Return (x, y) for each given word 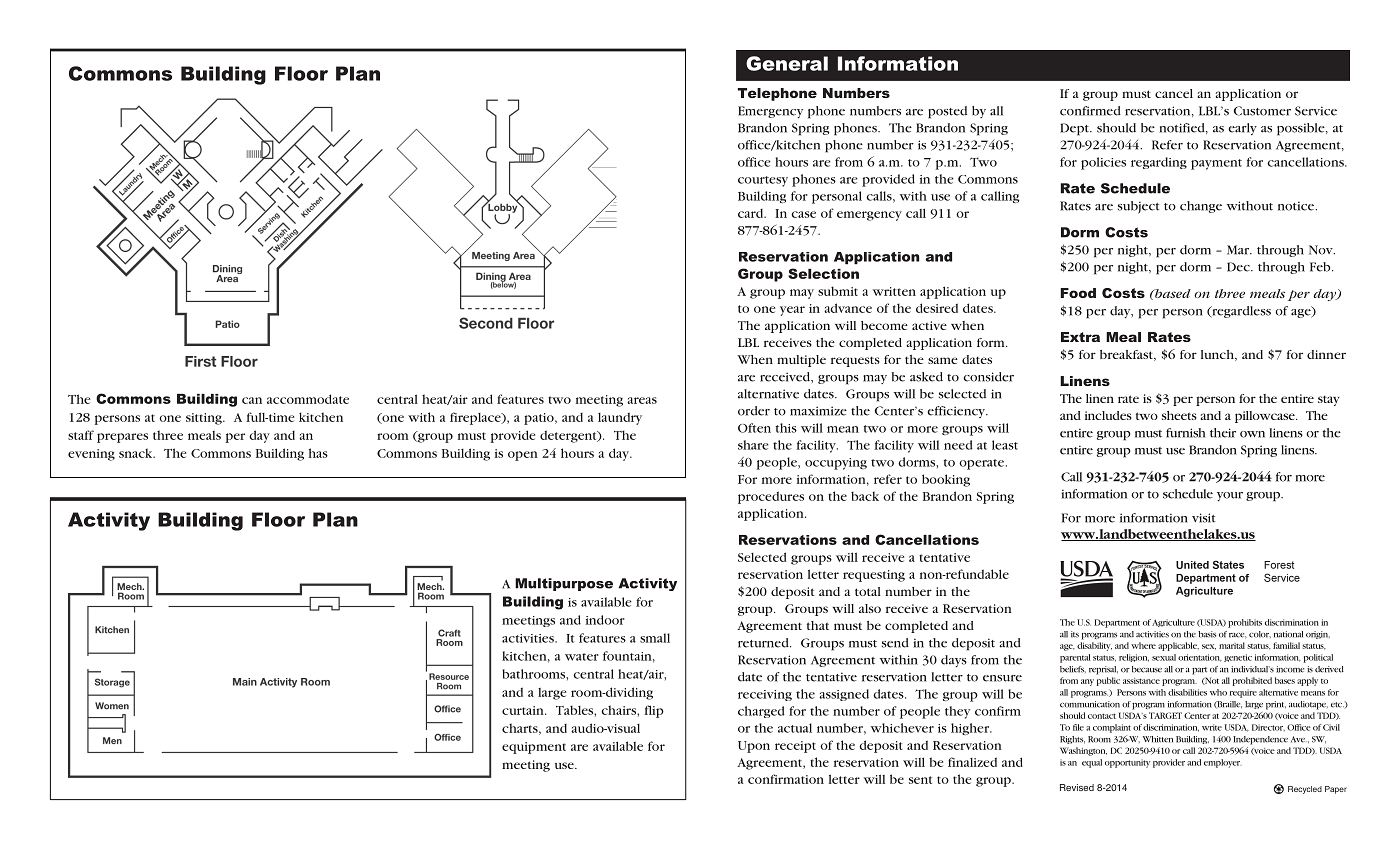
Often (754, 428)
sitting (205, 419)
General (787, 63)
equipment (534, 748)
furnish (1185, 433)
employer (1222, 763)
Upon (754, 747)
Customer (1262, 111)
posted (947, 112)
